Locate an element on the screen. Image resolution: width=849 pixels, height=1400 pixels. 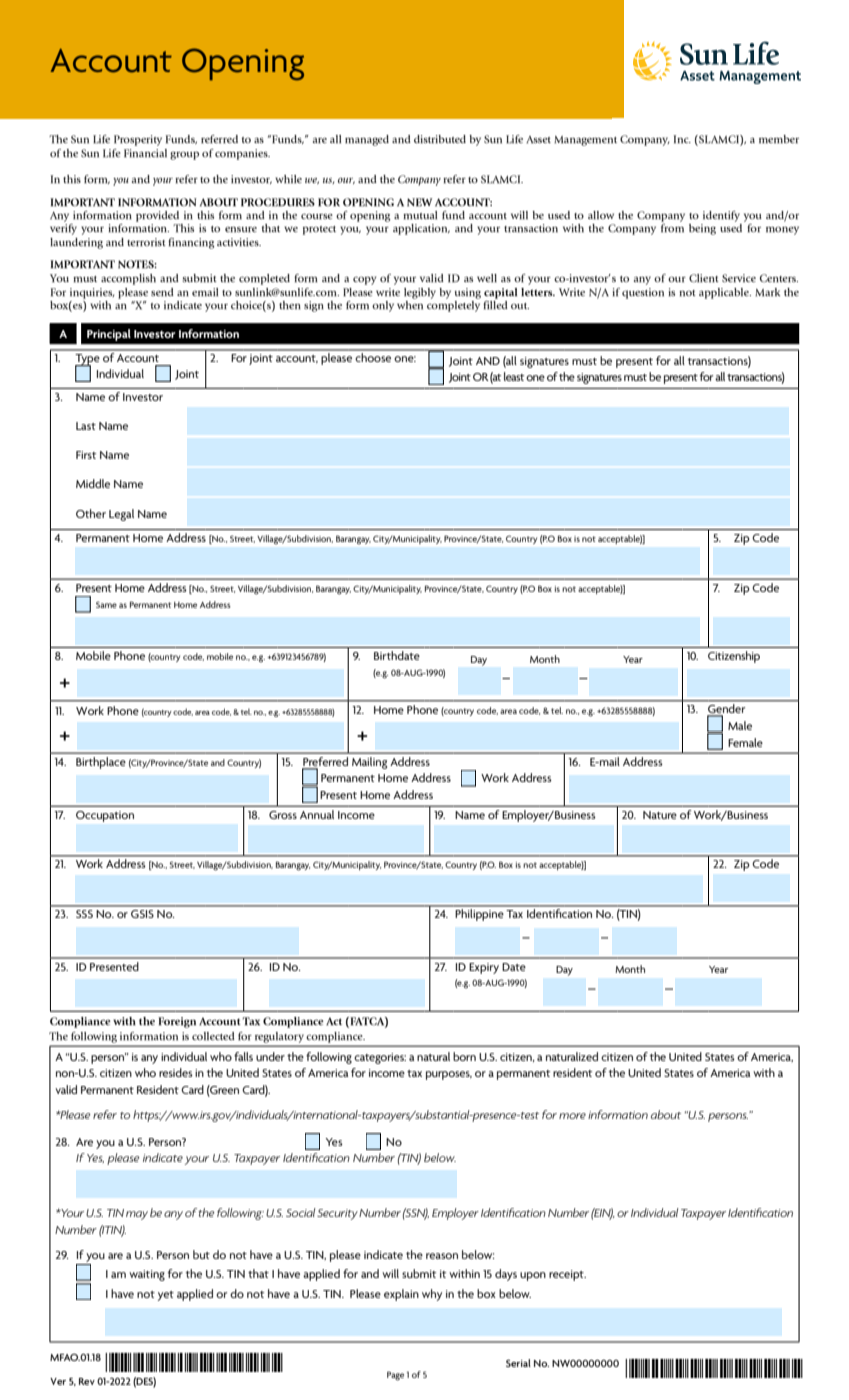
Annual is located at coordinates (317, 814).
